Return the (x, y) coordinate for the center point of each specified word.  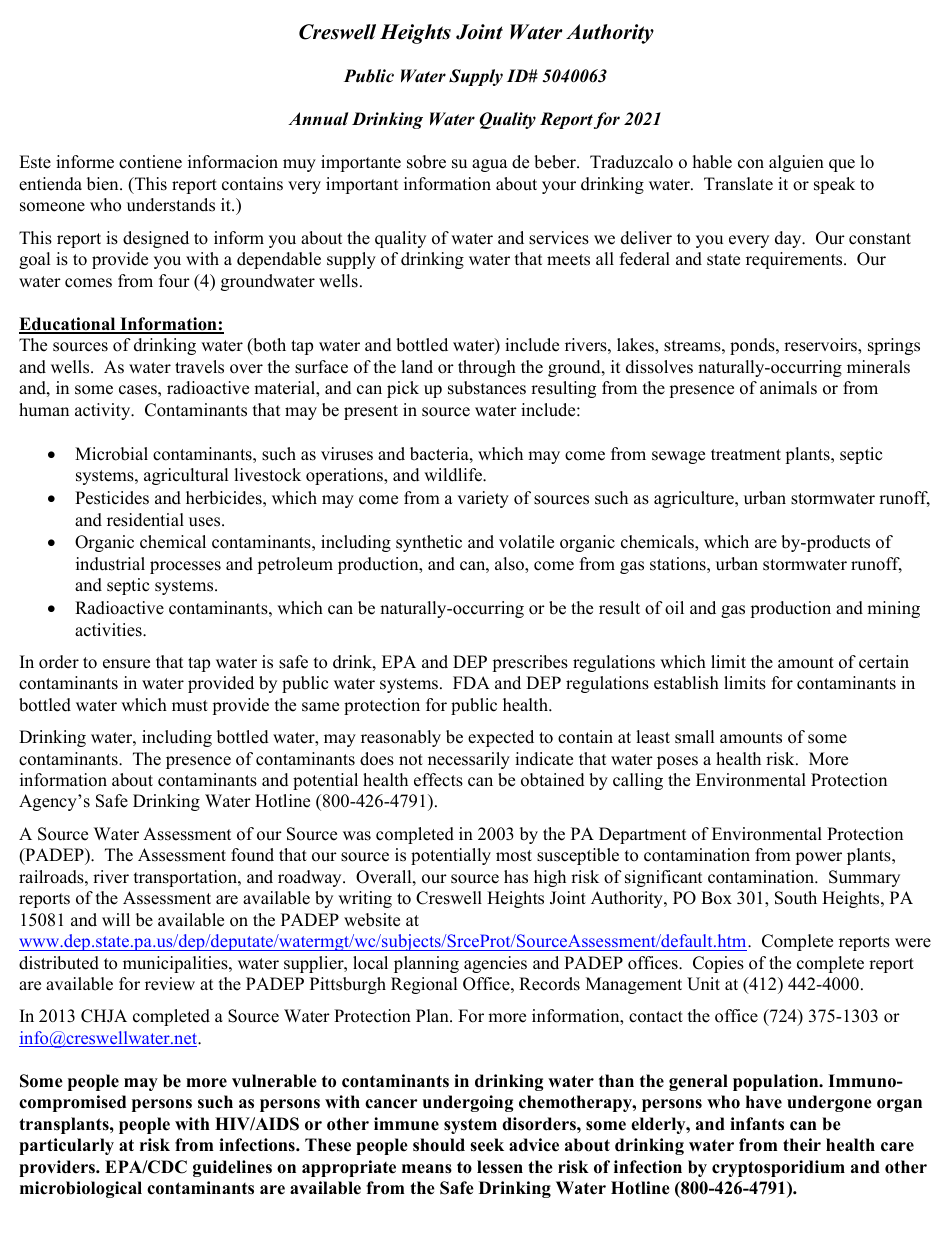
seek (487, 1145)
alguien (796, 163)
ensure (126, 664)
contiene (150, 162)
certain (884, 662)
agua (490, 165)
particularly (66, 1146)
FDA (471, 682)
